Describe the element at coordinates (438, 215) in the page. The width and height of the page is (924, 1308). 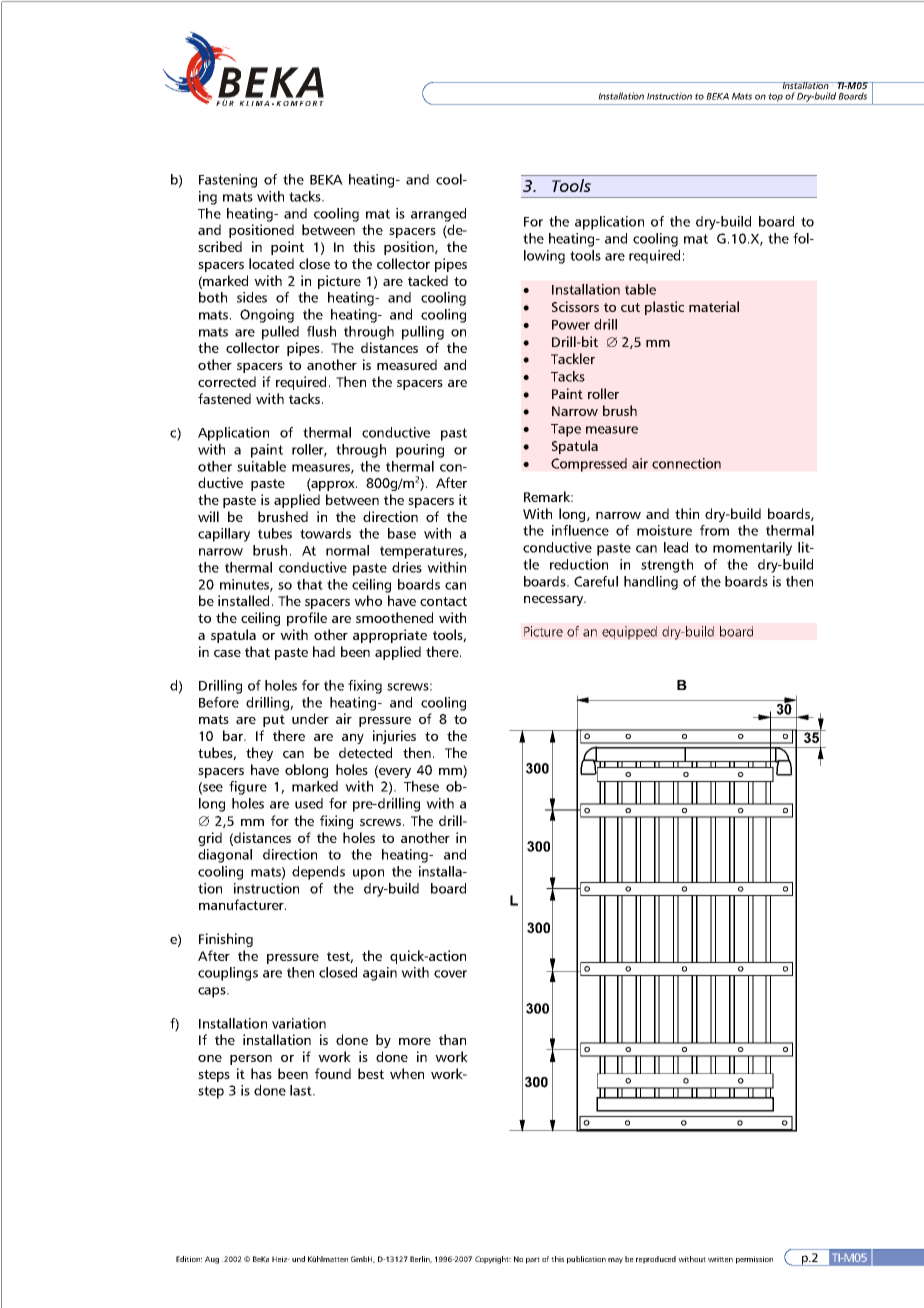
I see `arranged` at that location.
